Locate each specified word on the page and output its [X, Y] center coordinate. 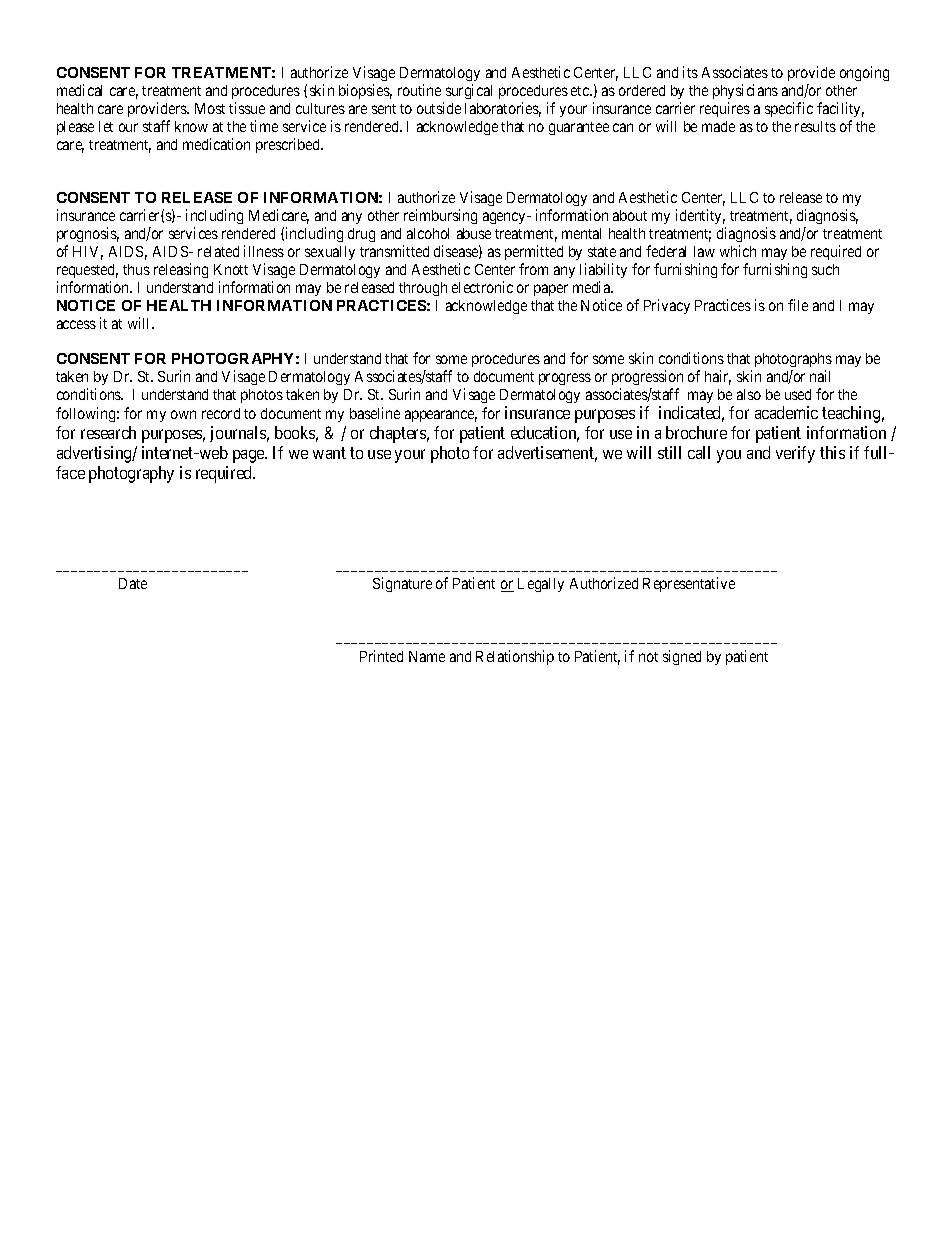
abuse [474, 233]
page [249, 456]
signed [682, 657]
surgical [469, 91]
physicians [745, 91]
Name [427, 656]
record [221, 413]
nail [820, 376]
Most [210, 108]
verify [795, 454]
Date [133, 583]
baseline [375, 413]
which [738, 251]
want [329, 453]
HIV [88, 253]
